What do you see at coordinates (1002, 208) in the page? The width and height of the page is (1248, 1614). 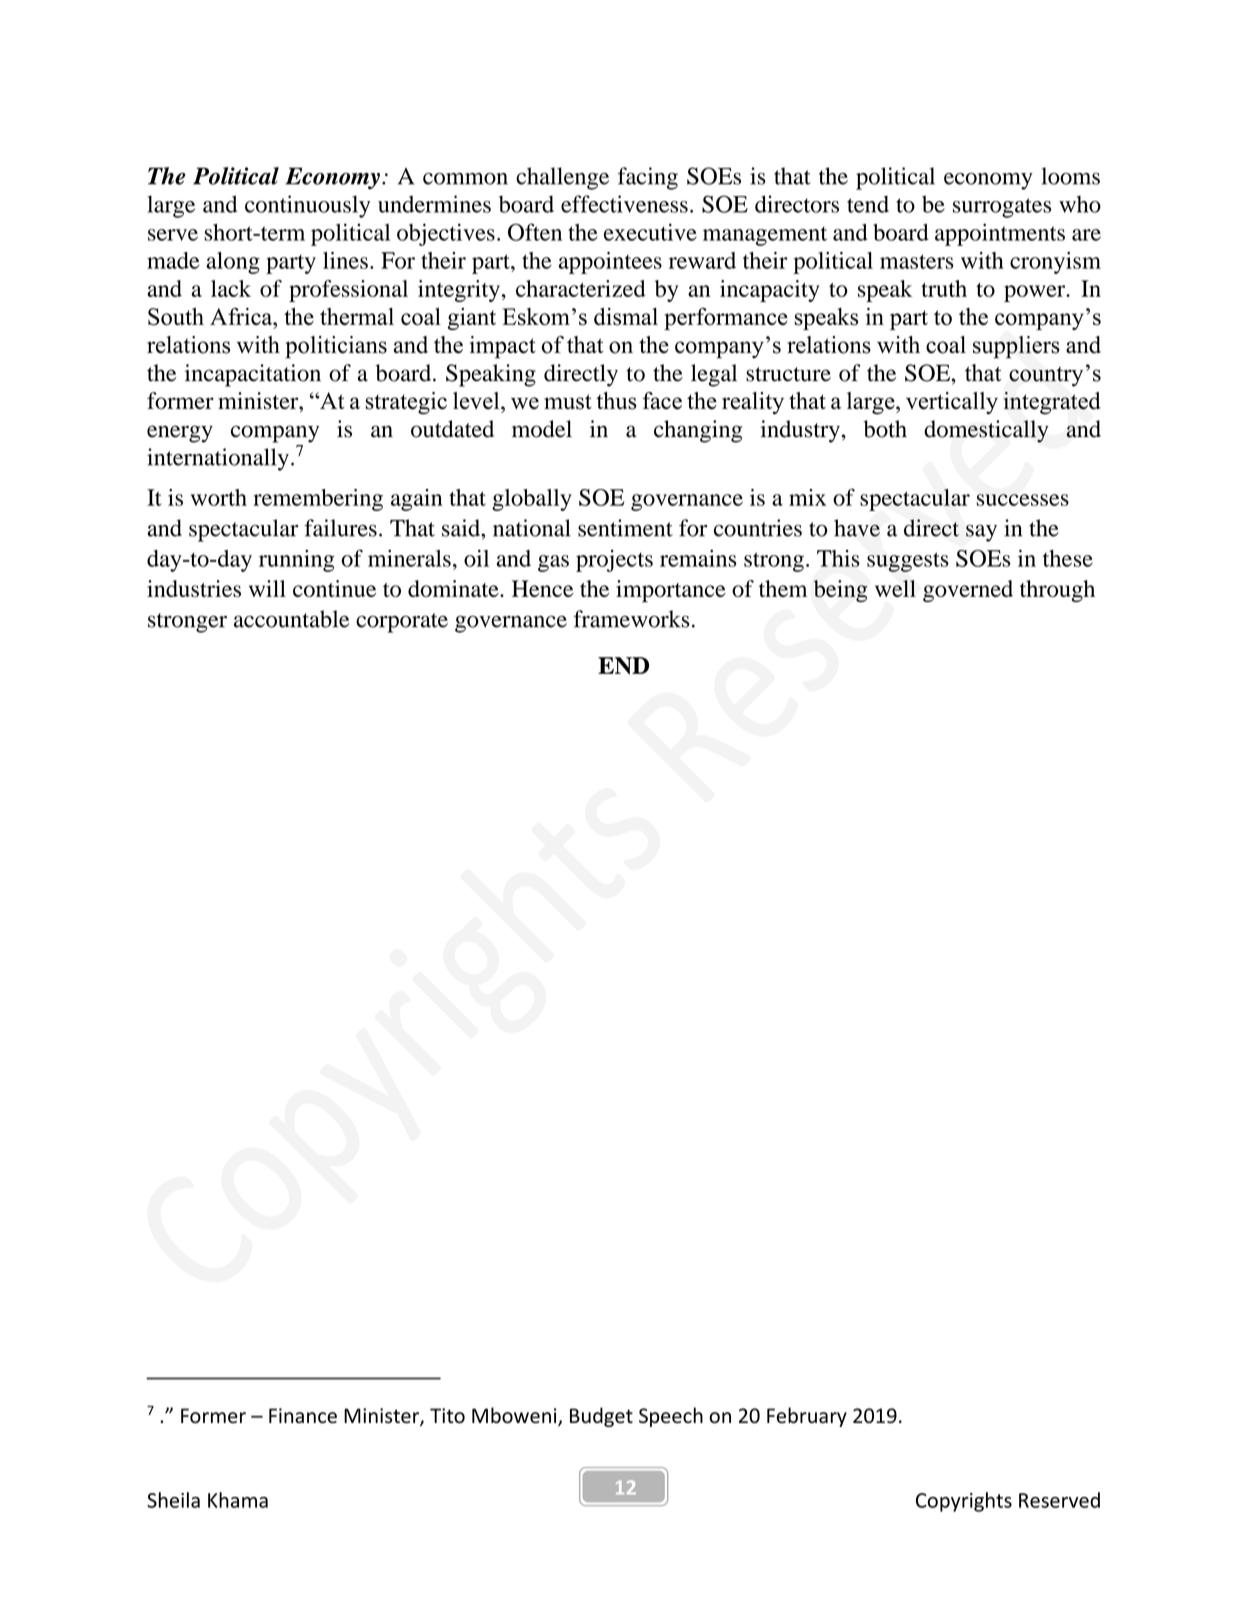 I see `surrogates` at bounding box center [1002, 208].
